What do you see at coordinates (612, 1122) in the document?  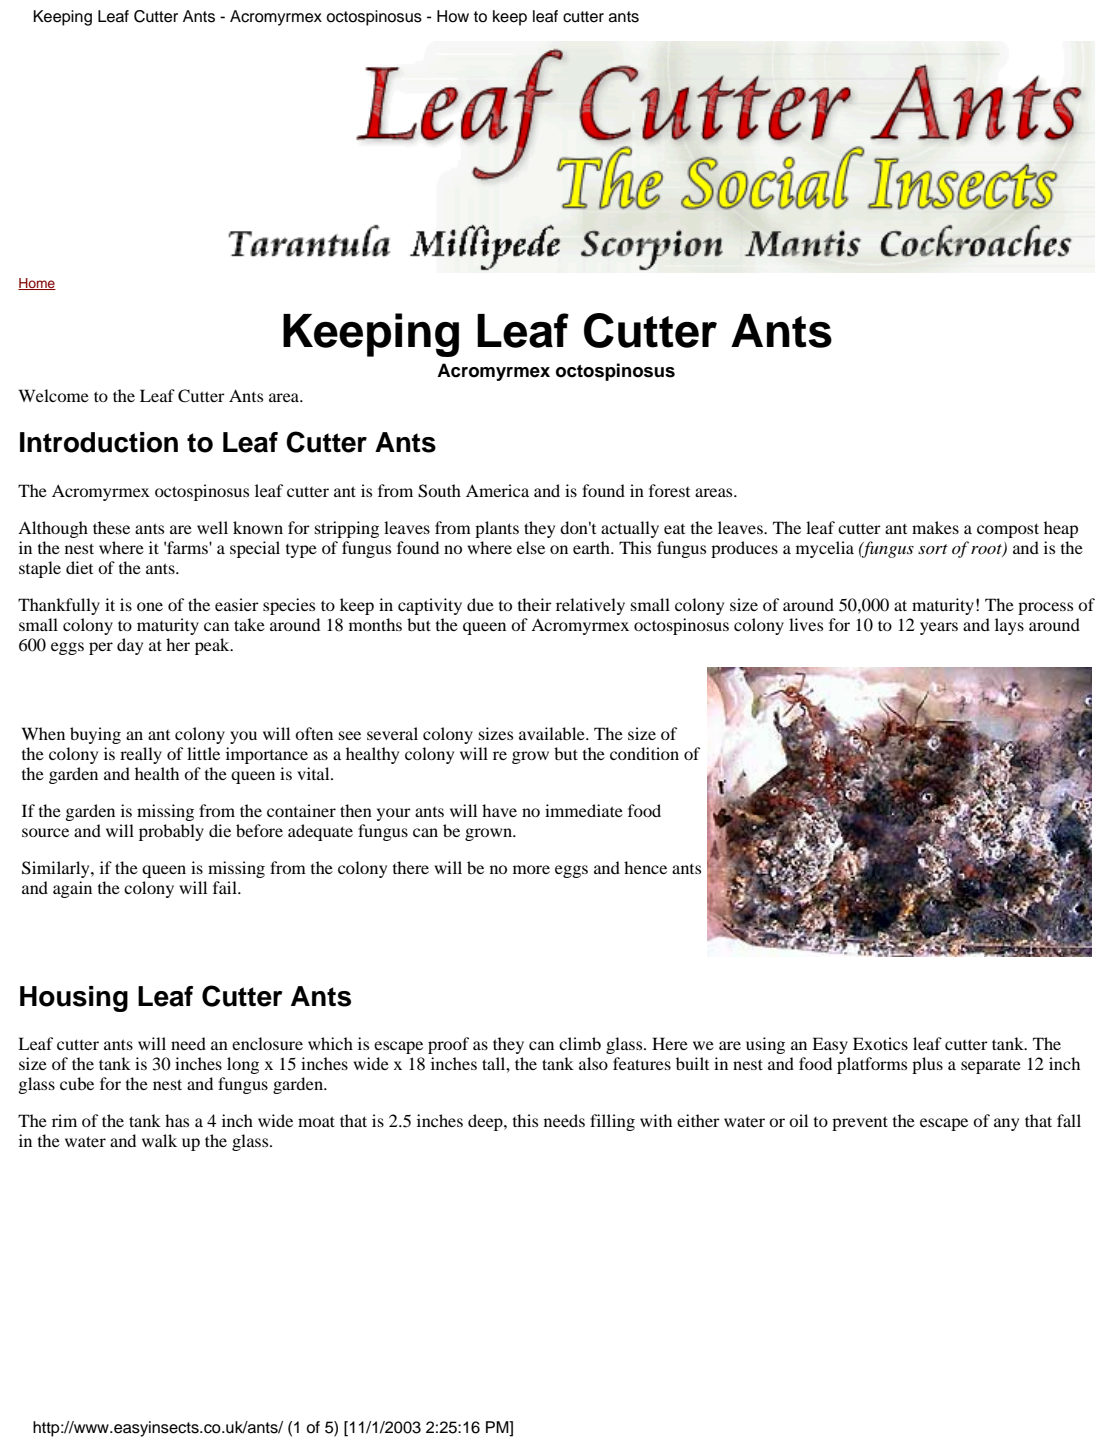 I see `filling` at bounding box center [612, 1122].
